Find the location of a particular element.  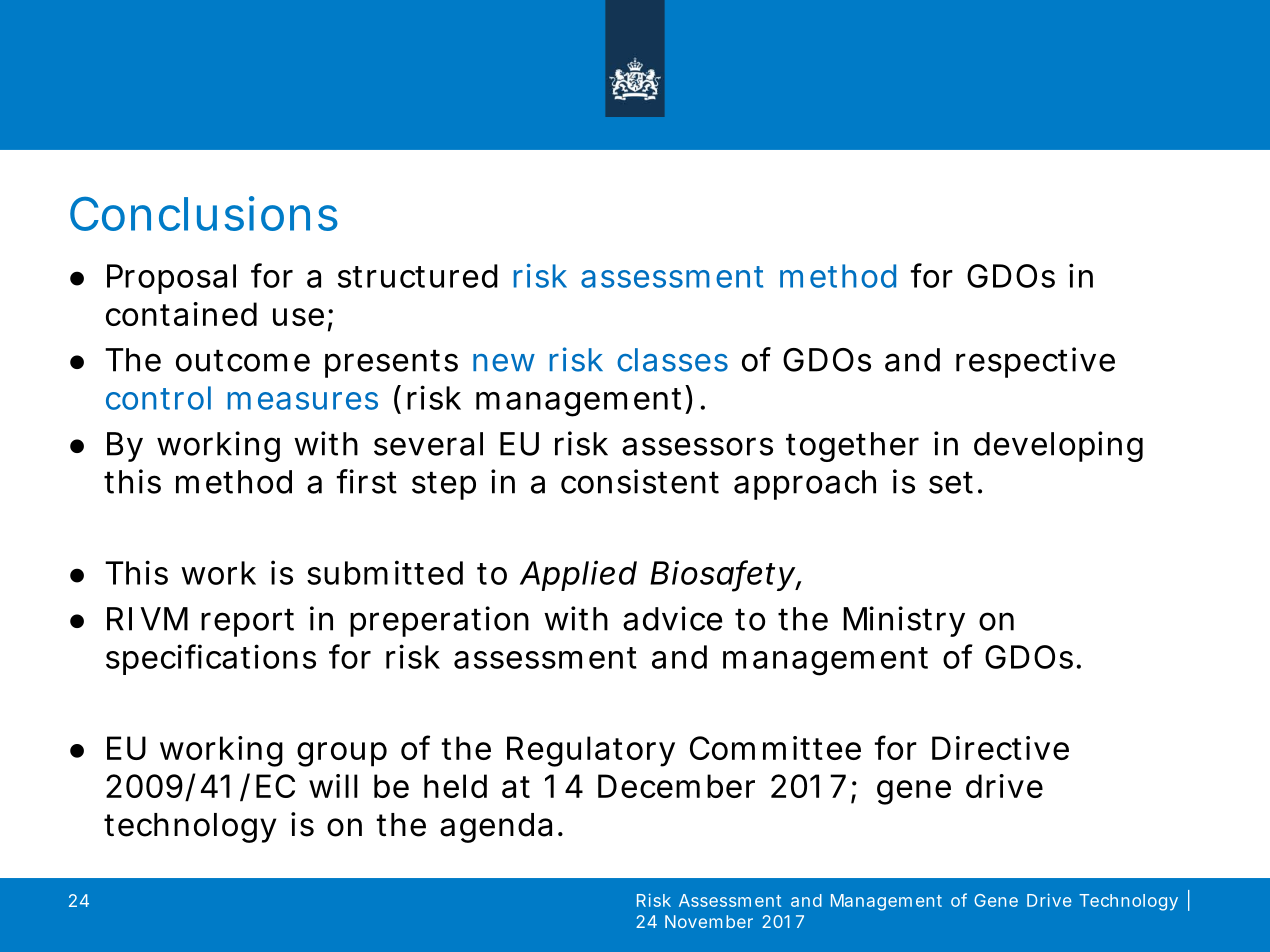

Biosafety is located at coordinates (723, 576).
